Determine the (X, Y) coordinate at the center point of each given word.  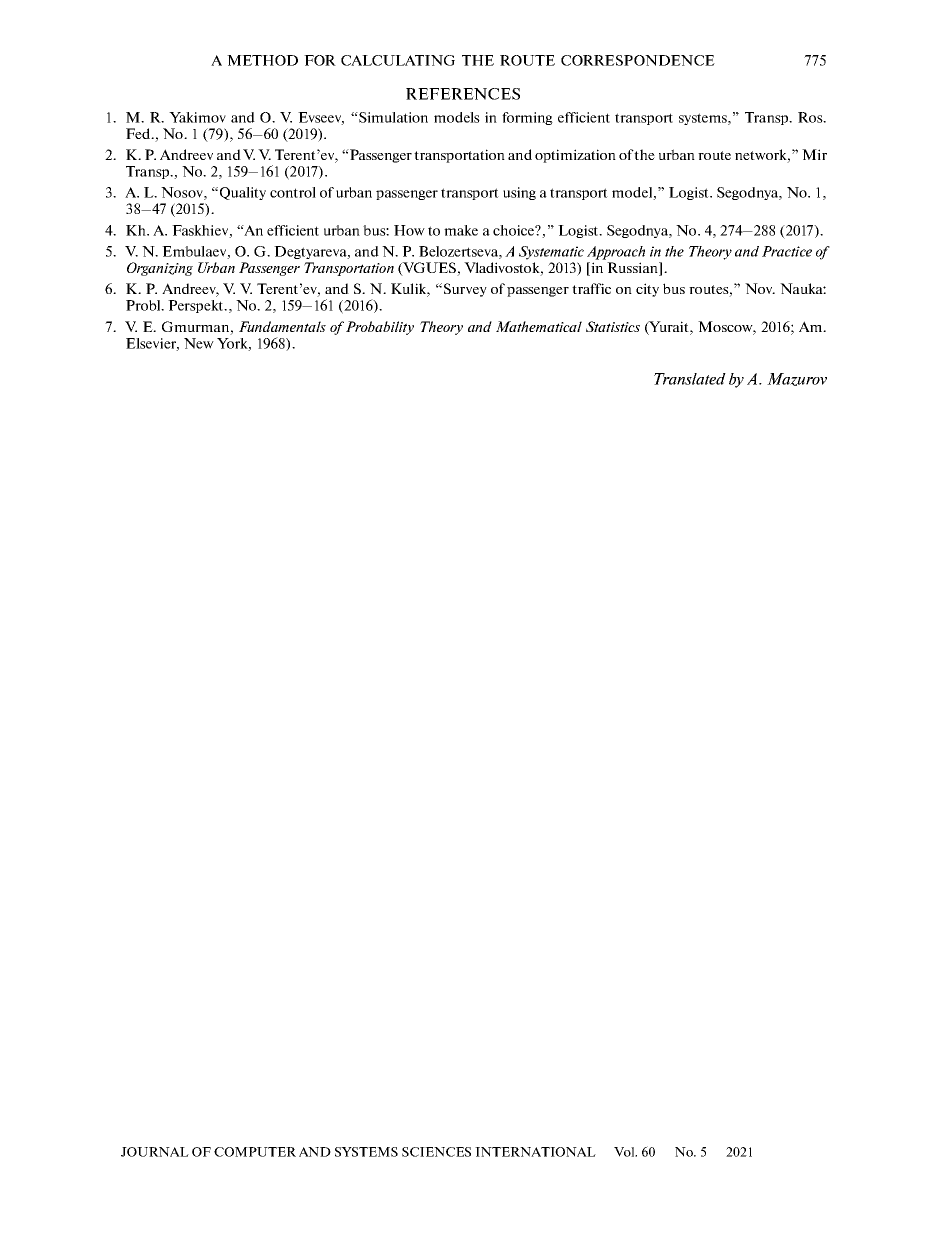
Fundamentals (282, 326)
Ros (811, 117)
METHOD (262, 60)
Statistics (613, 326)
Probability (380, 328)
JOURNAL (155, 1152)
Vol (625, 1152)
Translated (690, 379)
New (199, 343)
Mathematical (539, 326)
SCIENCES (436, 1152)
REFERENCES (463, 94)
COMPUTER (255, 1152)
